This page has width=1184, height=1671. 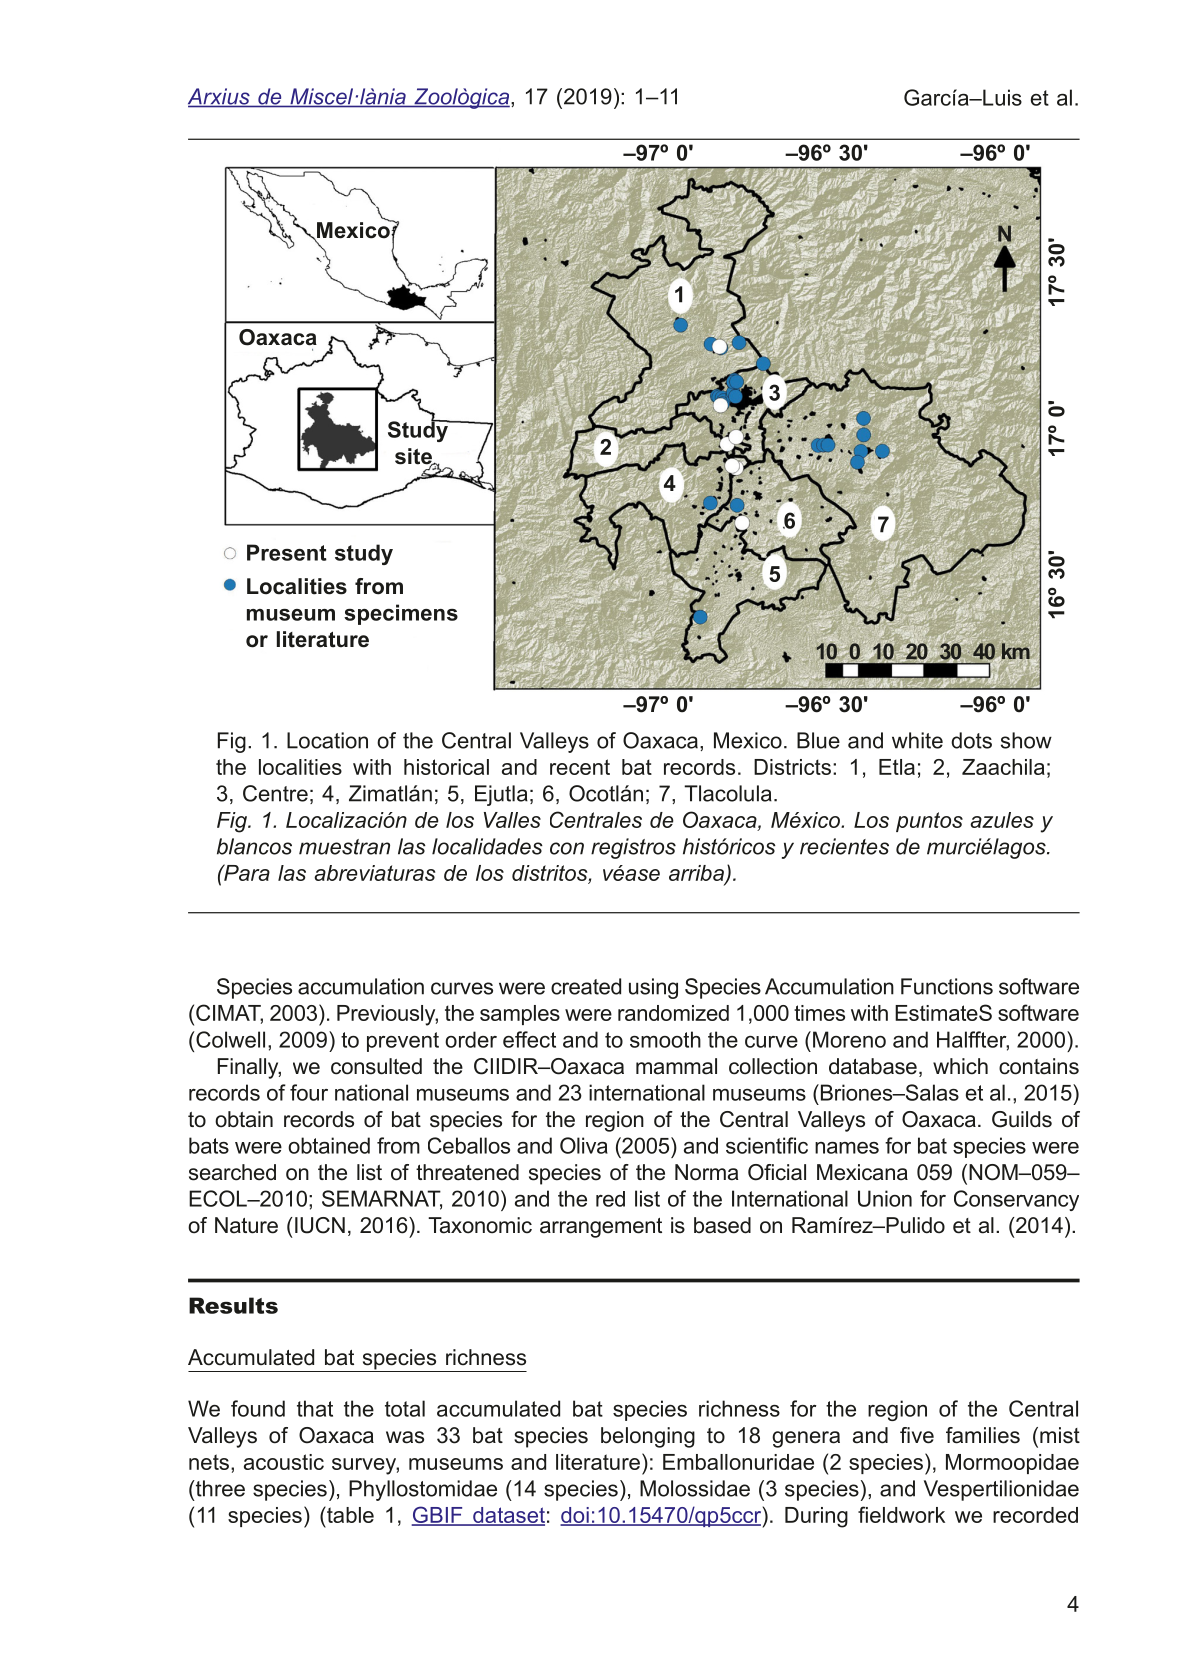 I want to click on belonging, so click(x=648, y=1437).
